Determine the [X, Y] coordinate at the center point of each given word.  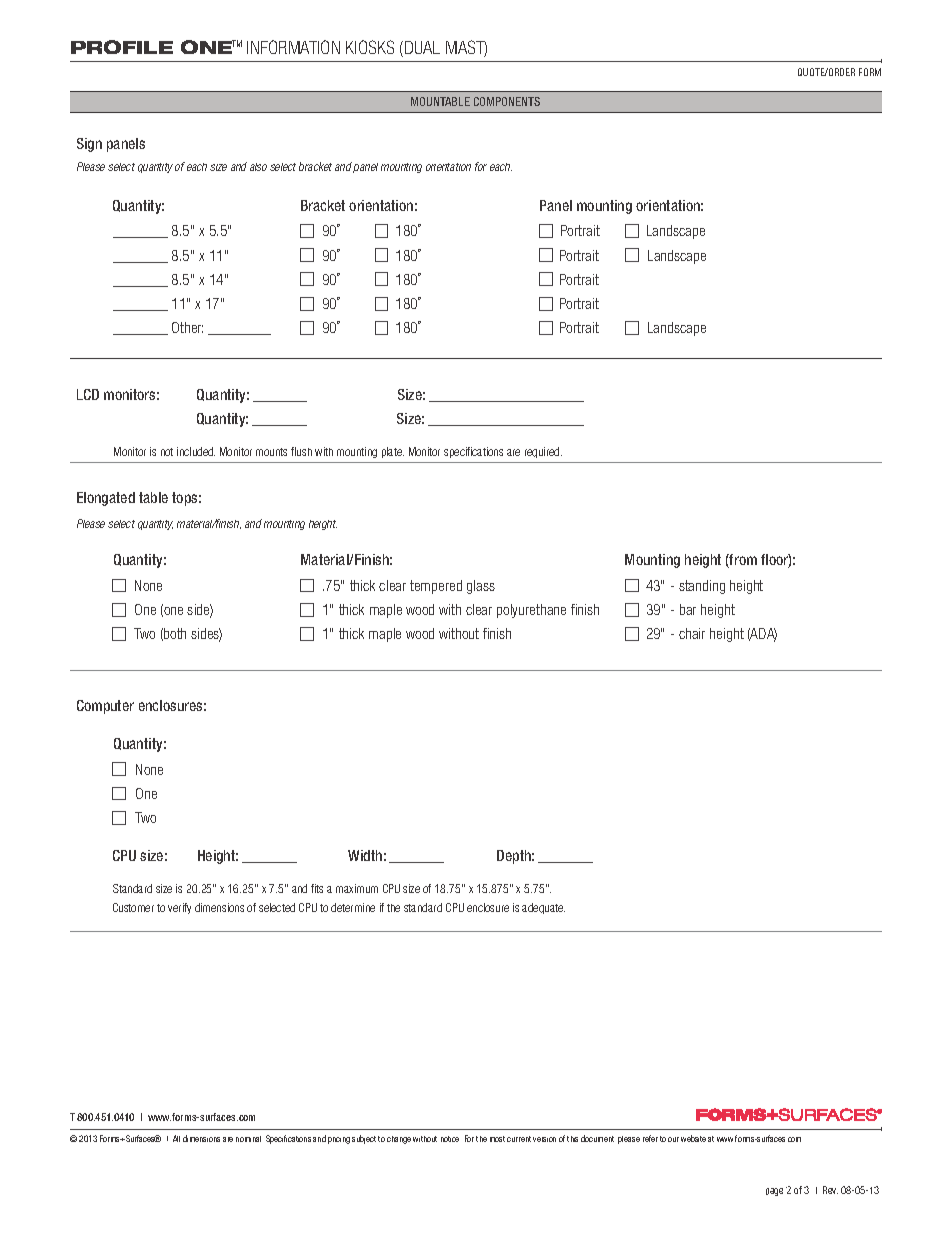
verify [179, 908]
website [693, 1138]
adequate [543, 908]
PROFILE [122, 47]
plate [393, 452]
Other [187, 327]
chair [692, 633]
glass [481, 587]
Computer [105, 707]
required [543, 452]
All [176, 1138]
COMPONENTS [507, 101]
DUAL [422, 47]
